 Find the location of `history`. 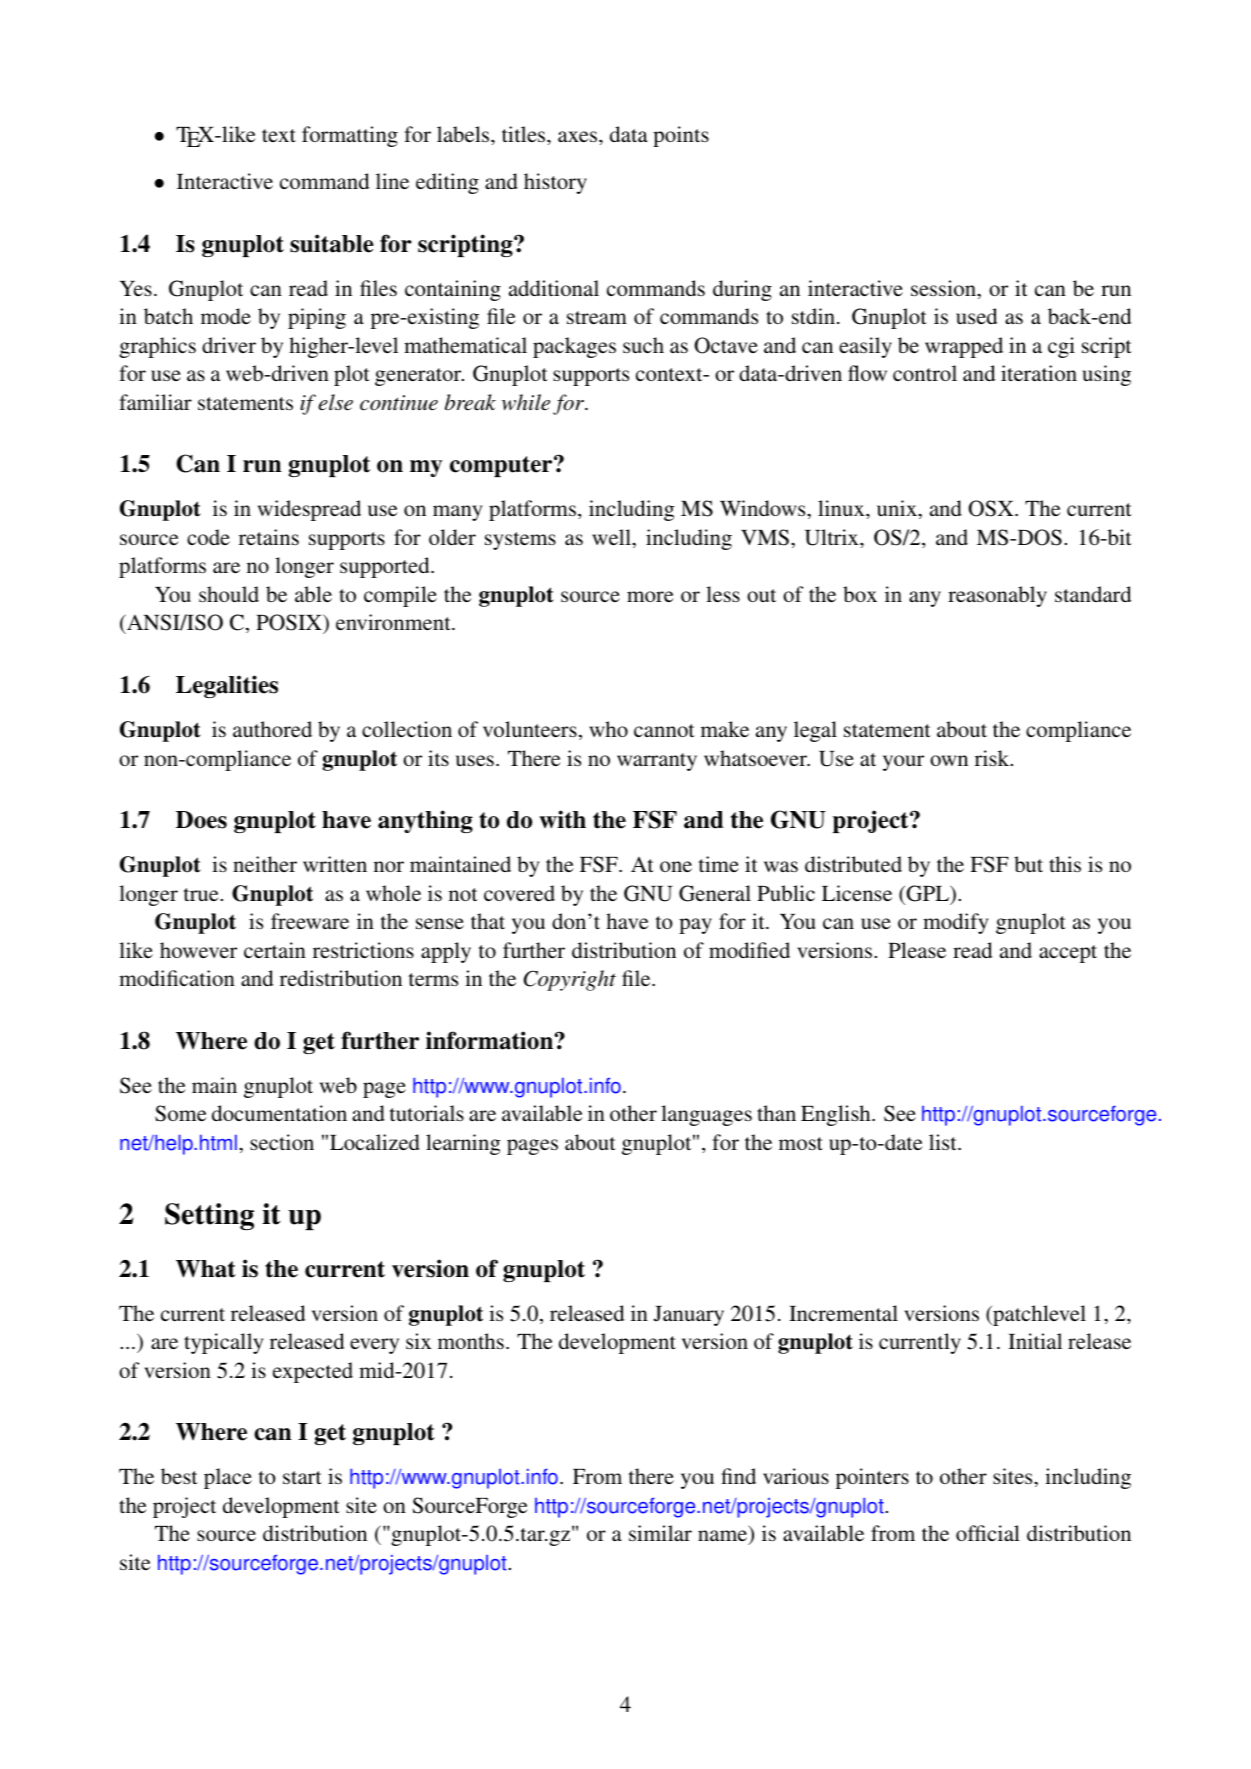

history is located at coordinates (555, 183).
